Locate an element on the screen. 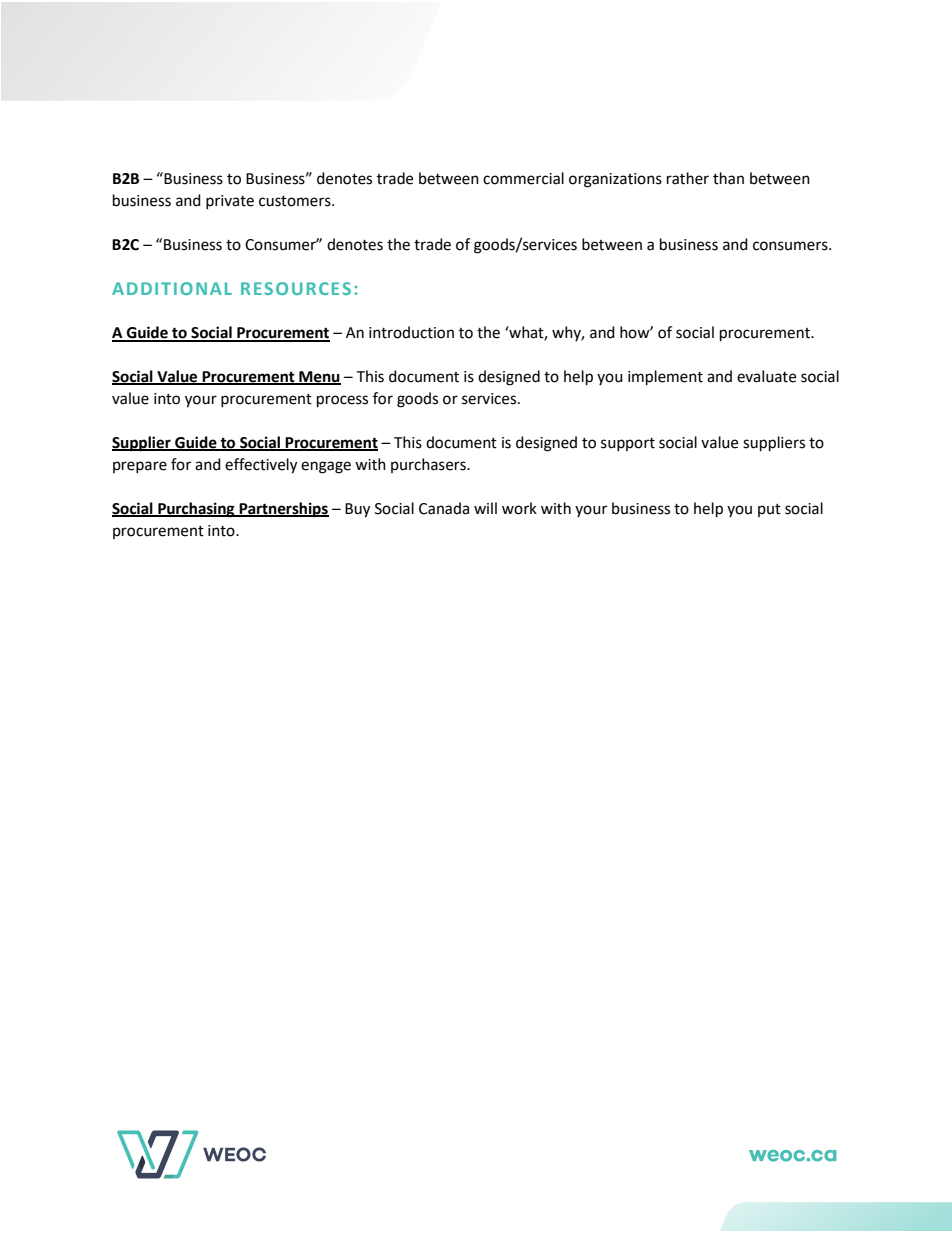 The width and height of the screenshot is (952, 1233). private is located at coordinates (230, 202).
